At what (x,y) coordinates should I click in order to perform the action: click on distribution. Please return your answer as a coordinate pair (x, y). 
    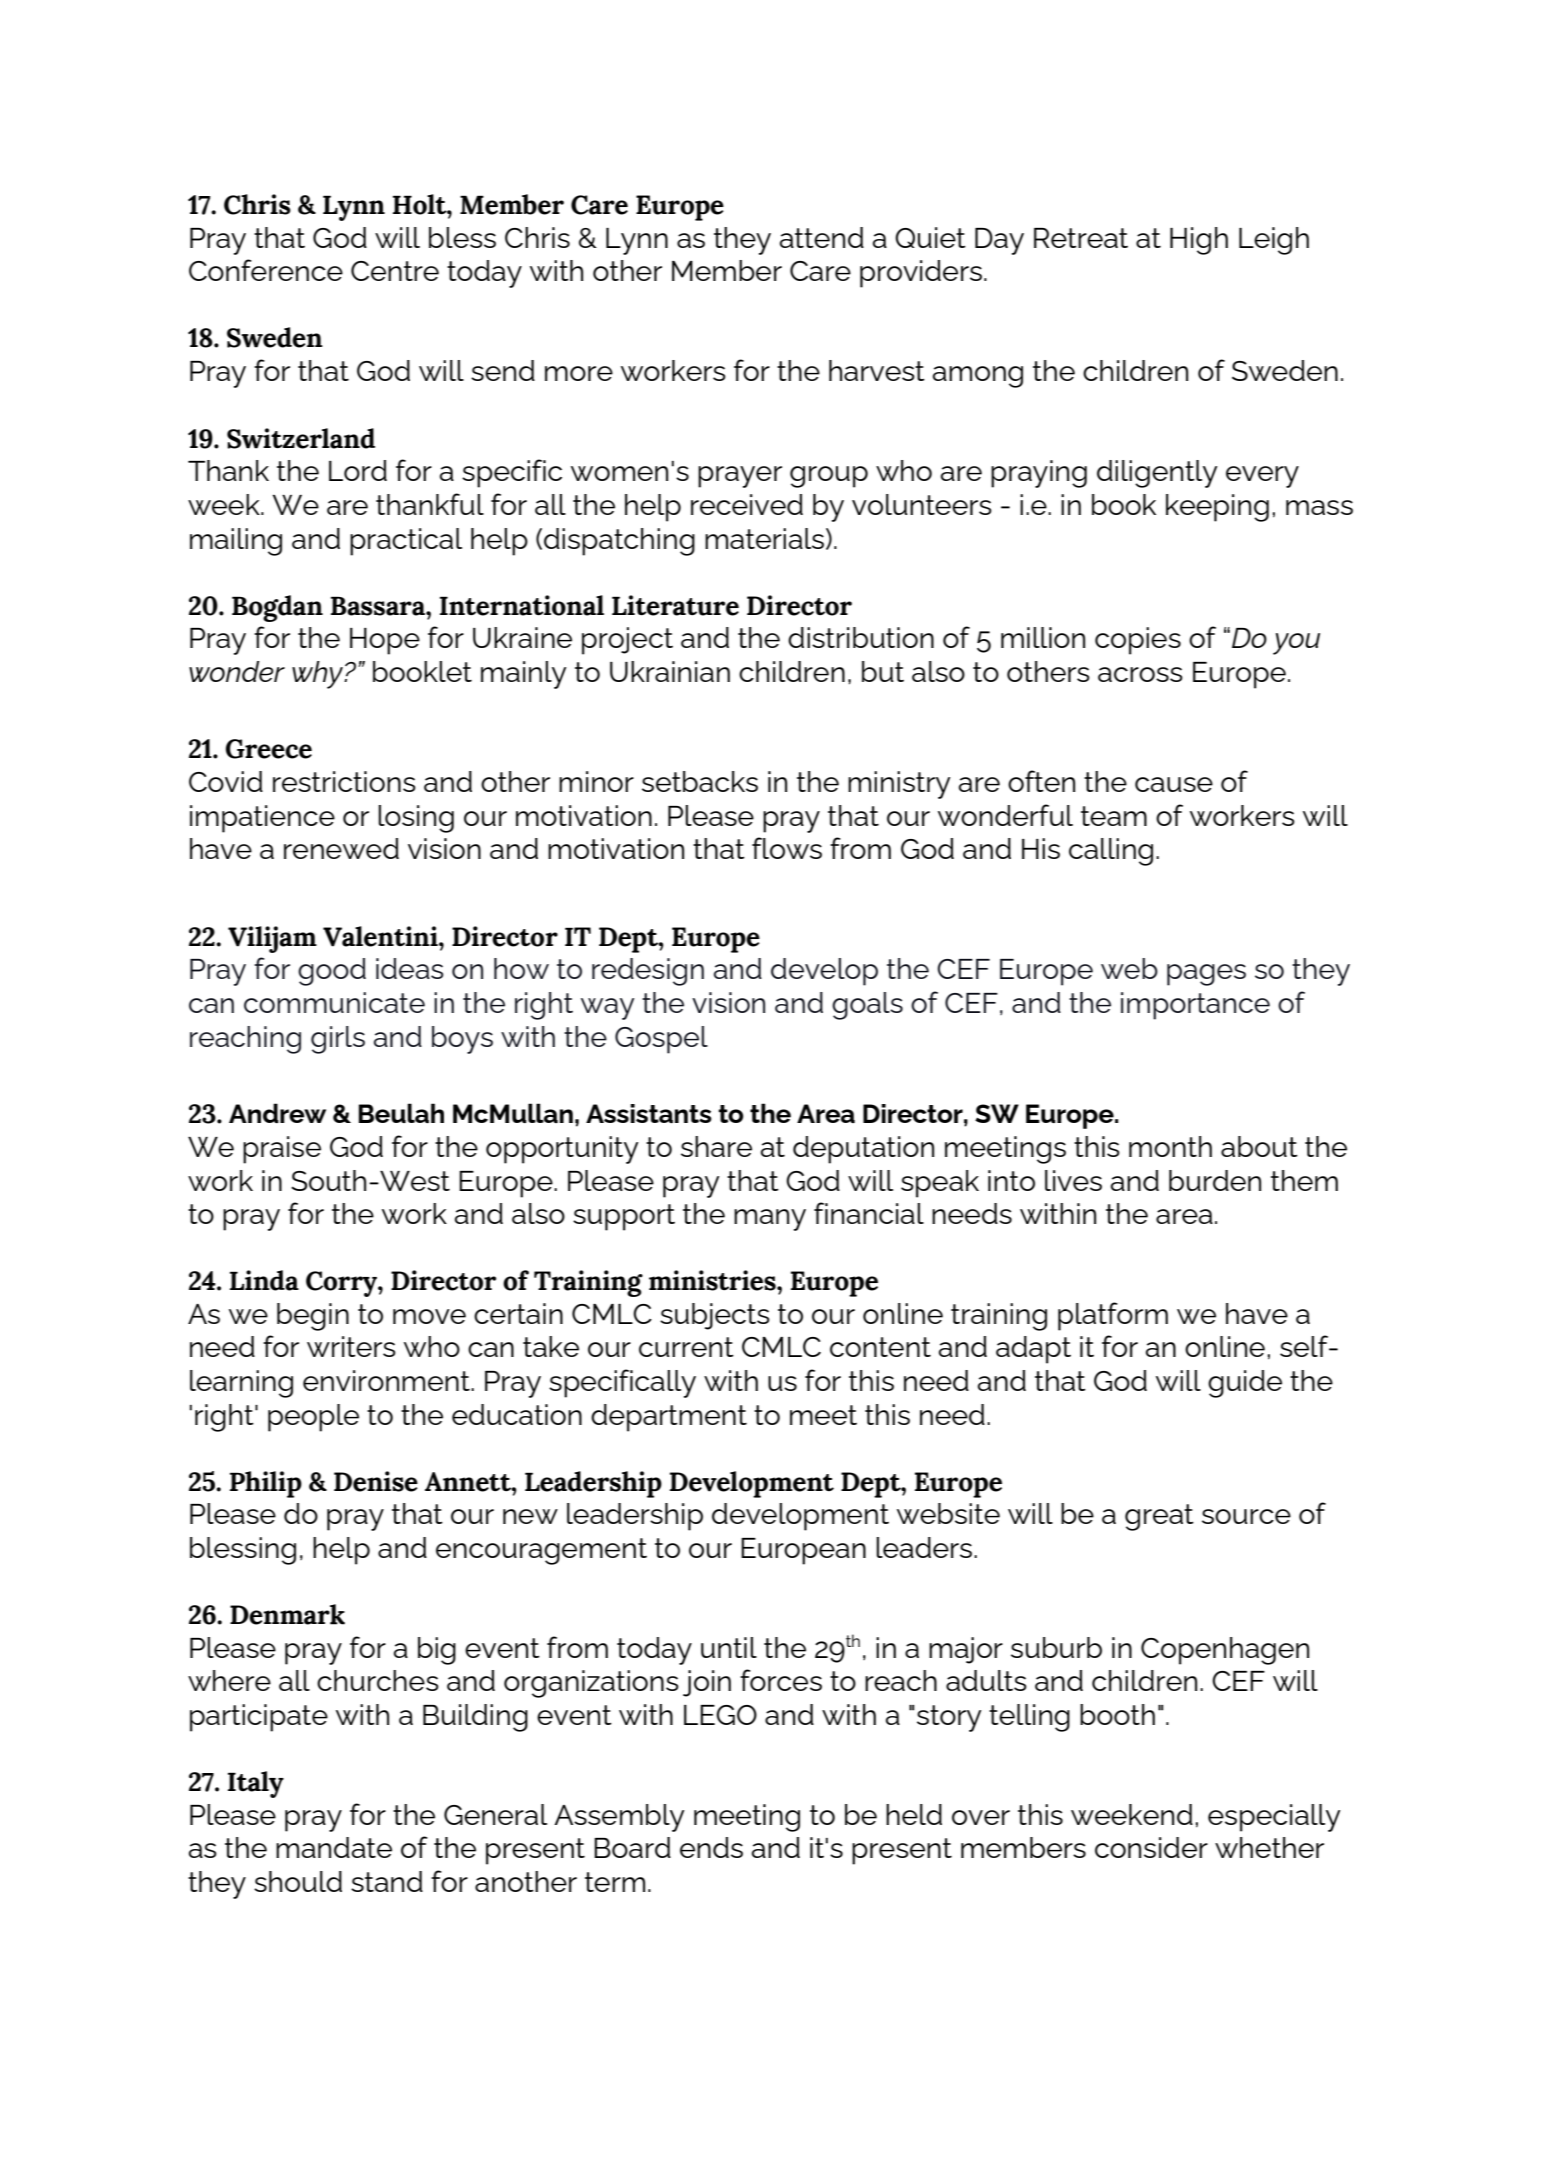
    Looking at the image, I should click on (861, 637).
